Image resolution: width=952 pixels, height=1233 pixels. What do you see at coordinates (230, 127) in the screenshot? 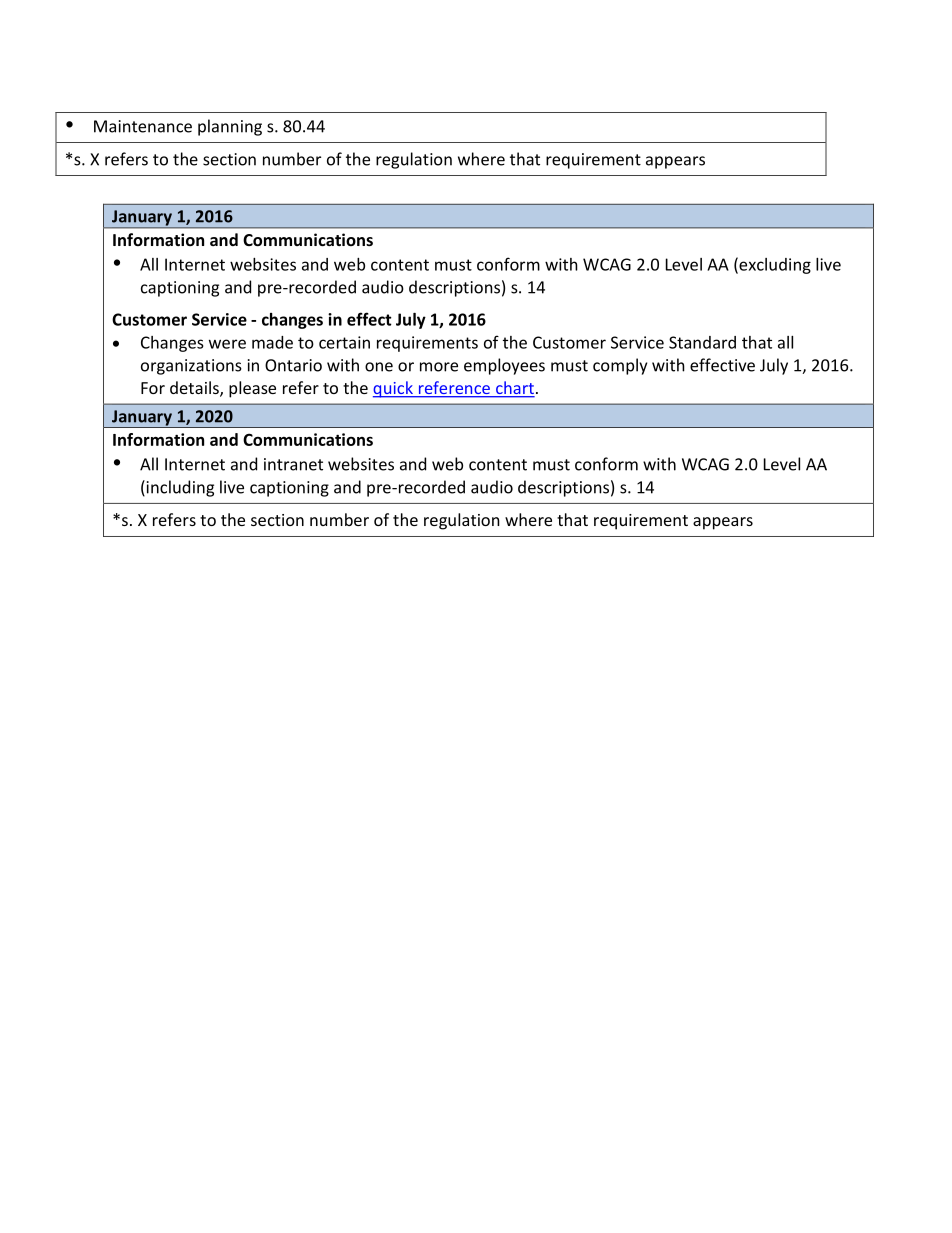
I see `planning` at bounding box center [230, 127].
